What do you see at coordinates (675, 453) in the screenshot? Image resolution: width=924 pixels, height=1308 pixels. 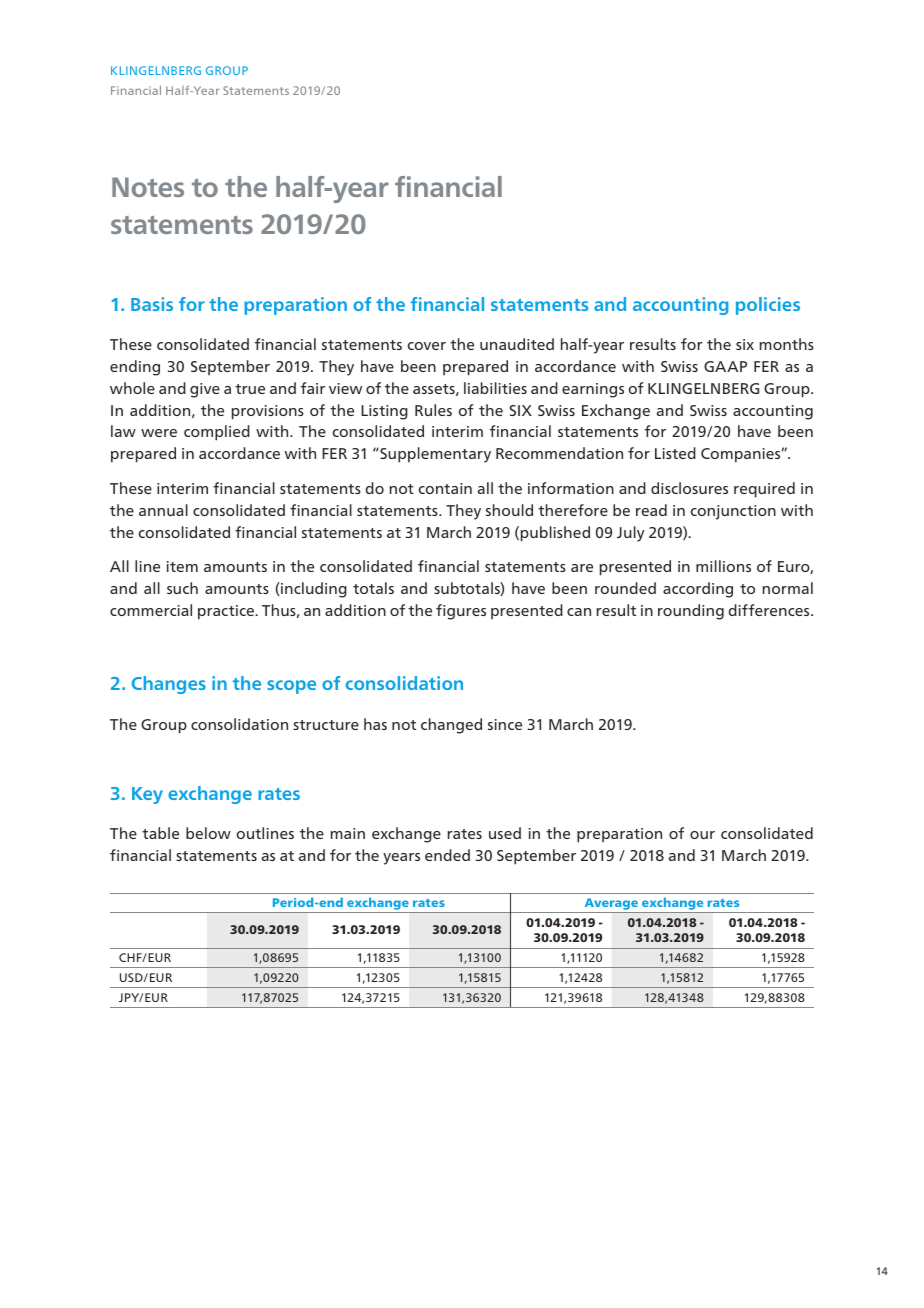 I see `Listed` at bounding box center [675, 453].
